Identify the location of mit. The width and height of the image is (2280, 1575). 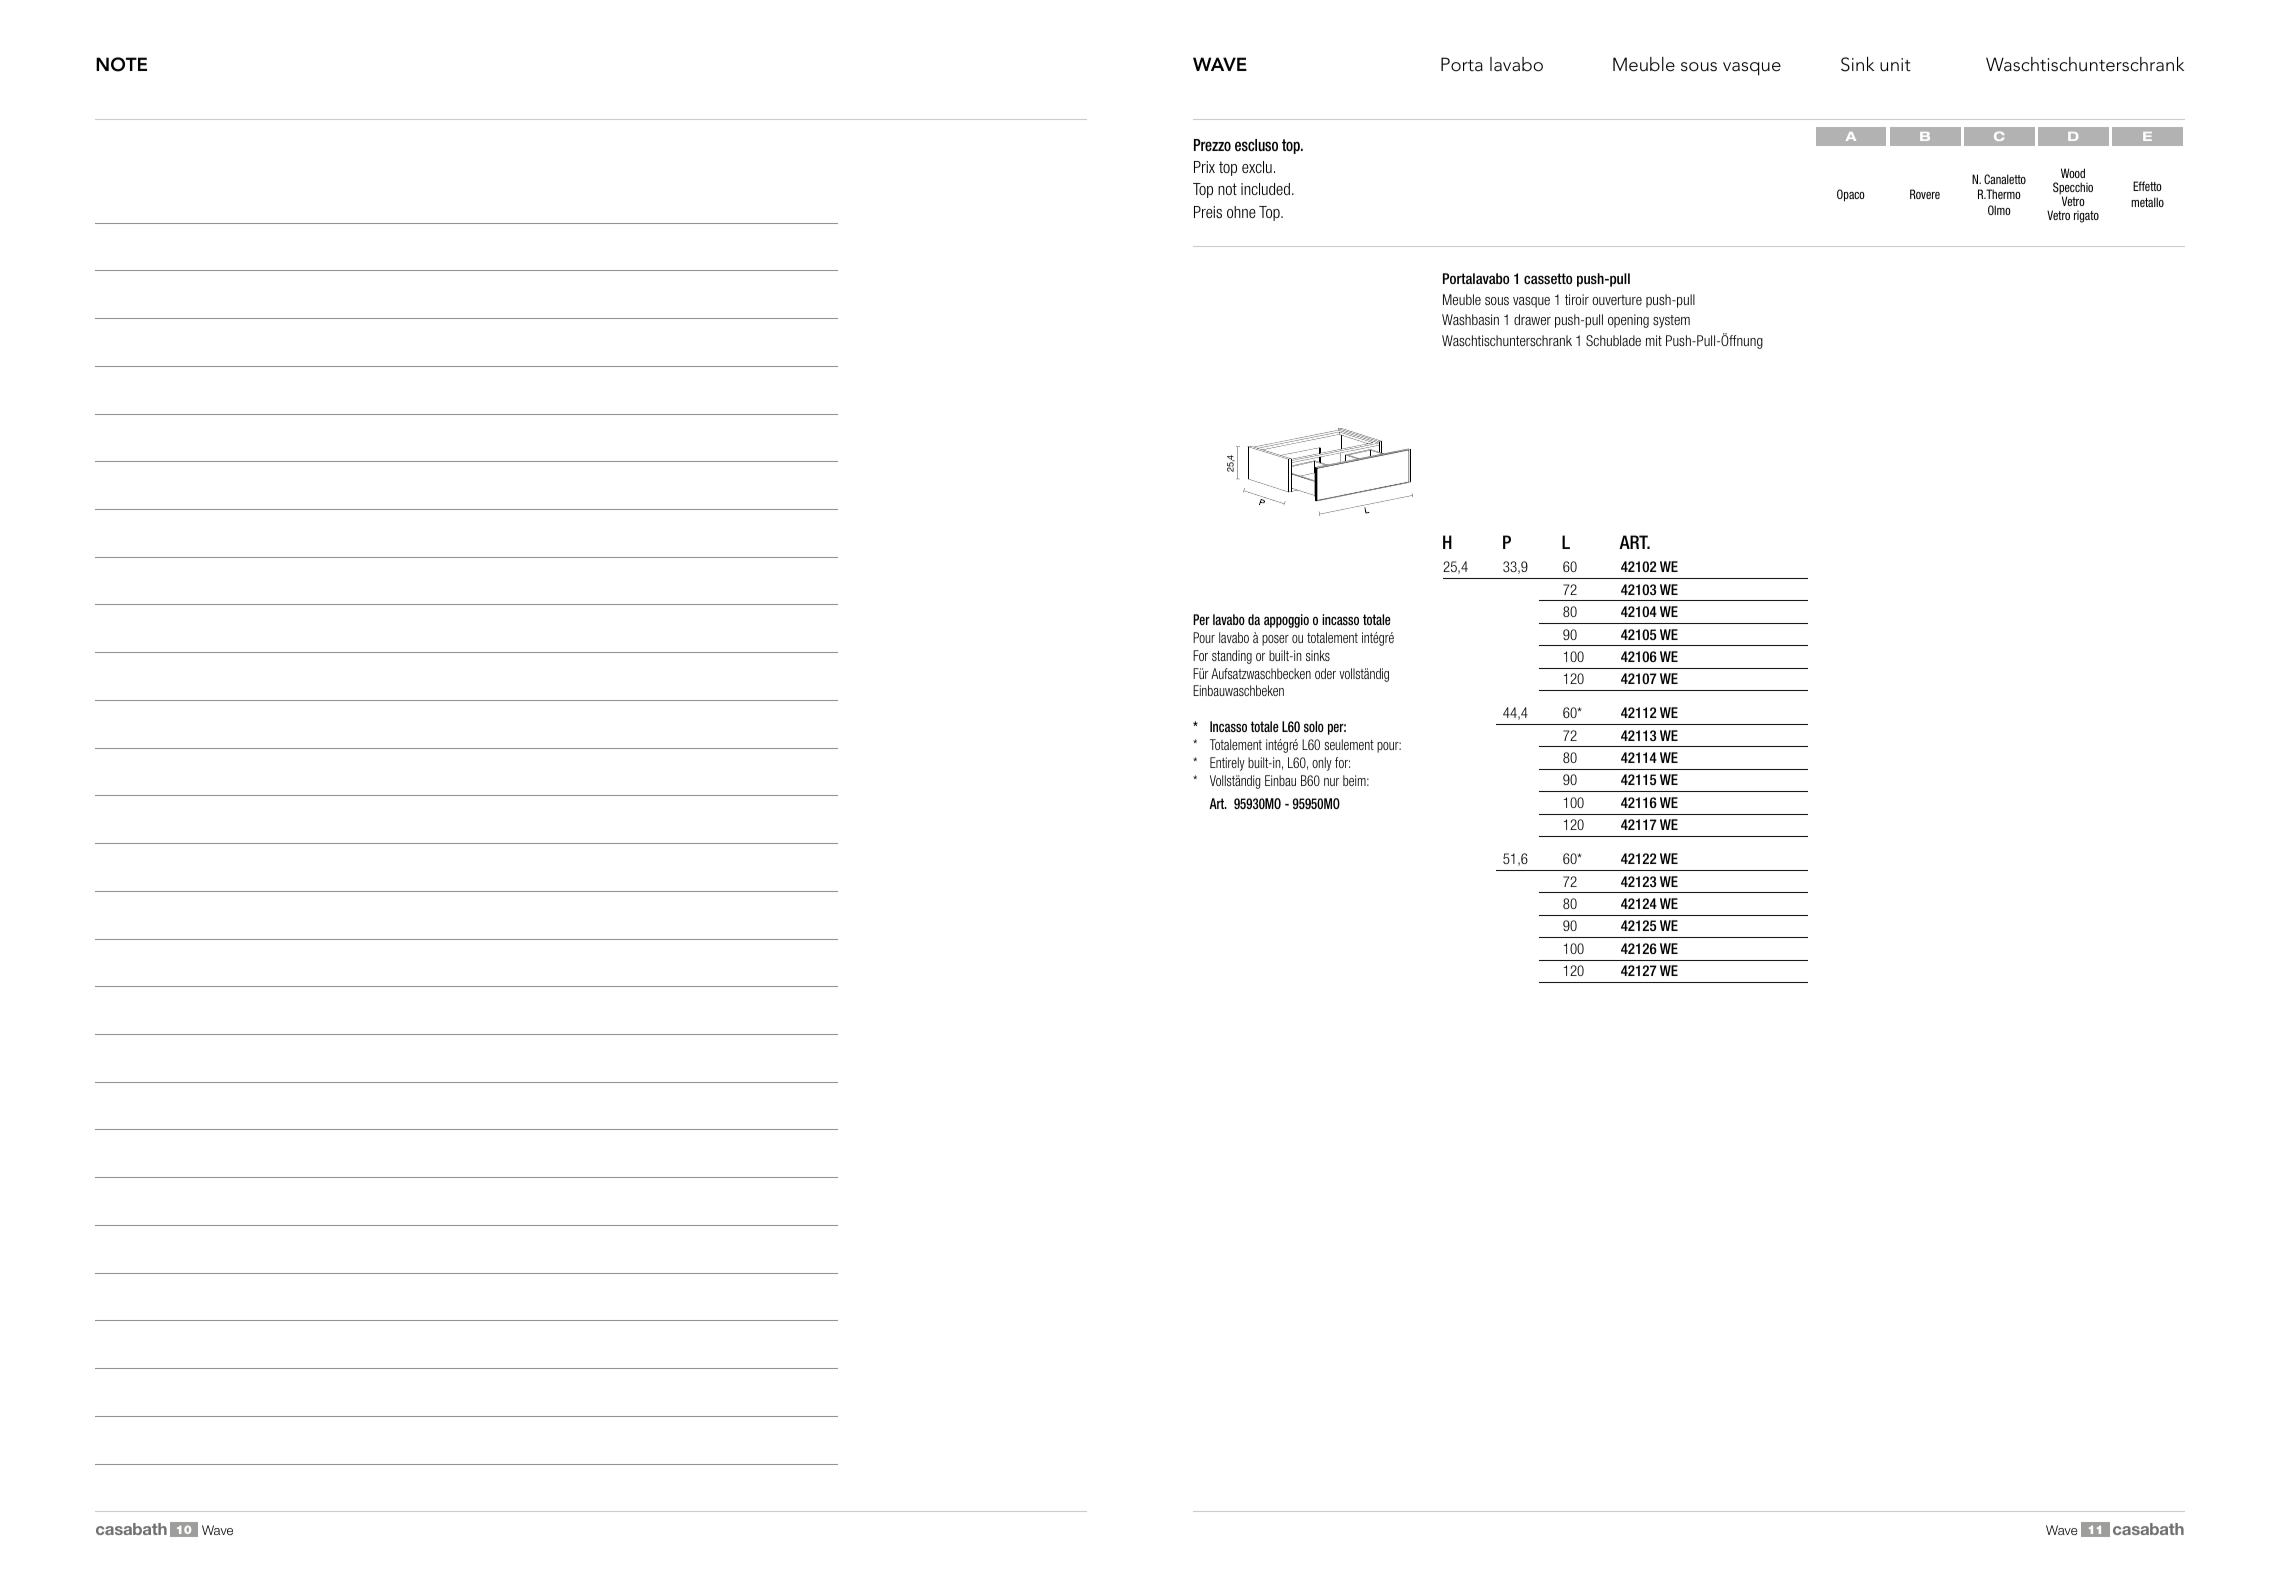
(1654, 340).
